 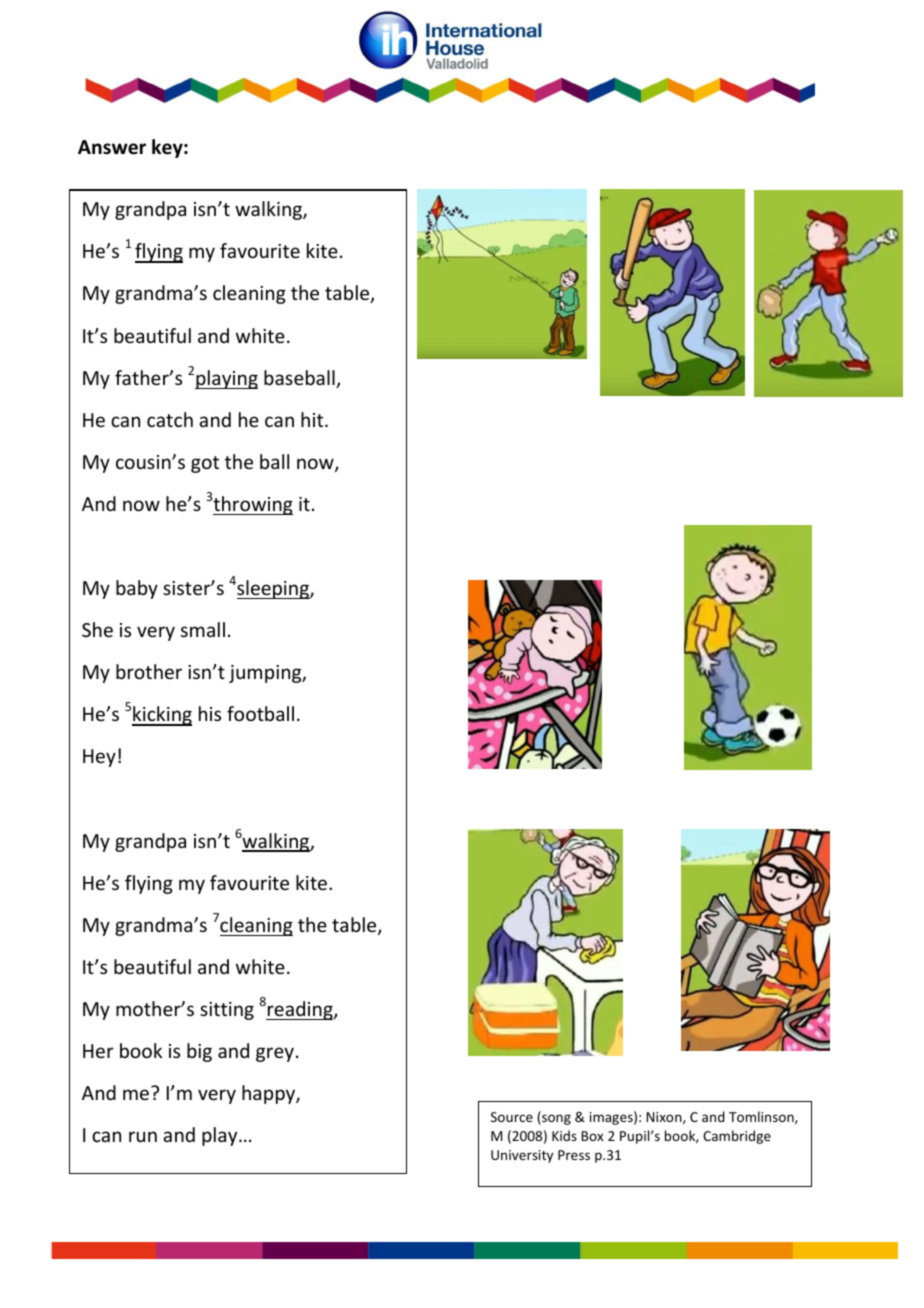 What do you see at coordinates (253, 505) in the screenshot?
I see `throwing` at bounding box center [253, 505].
